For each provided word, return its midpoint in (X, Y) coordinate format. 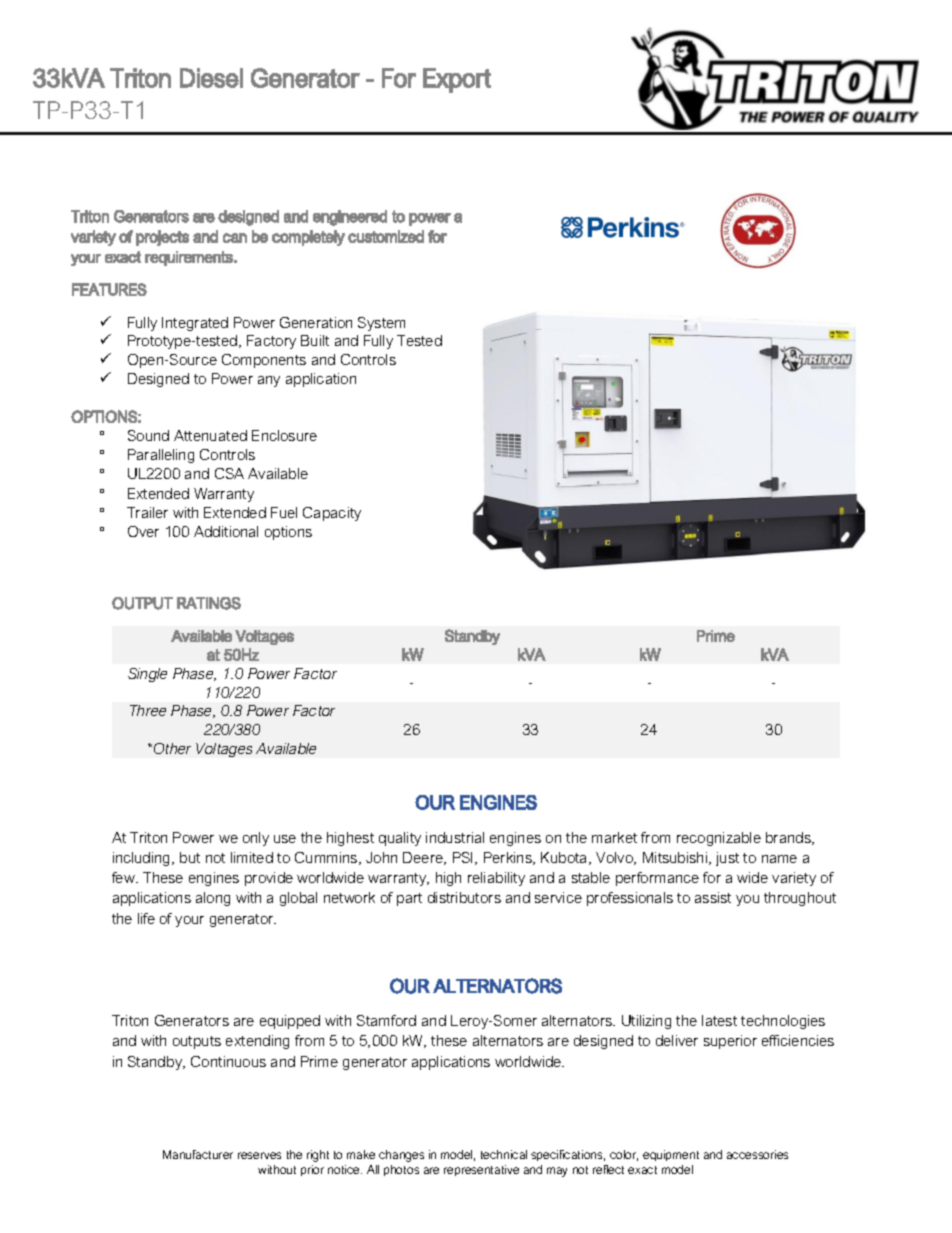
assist (713, 897)
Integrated (195, 324)
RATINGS (209, 603)
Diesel (211, 78)
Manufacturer (198, 1154)
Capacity (332, 514)
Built (315, 340)
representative (481, 1170)
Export (457, 80)
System (381, 324)
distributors (464, 897)
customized (386, 236)
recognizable (719, 839)
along (213, 899)
